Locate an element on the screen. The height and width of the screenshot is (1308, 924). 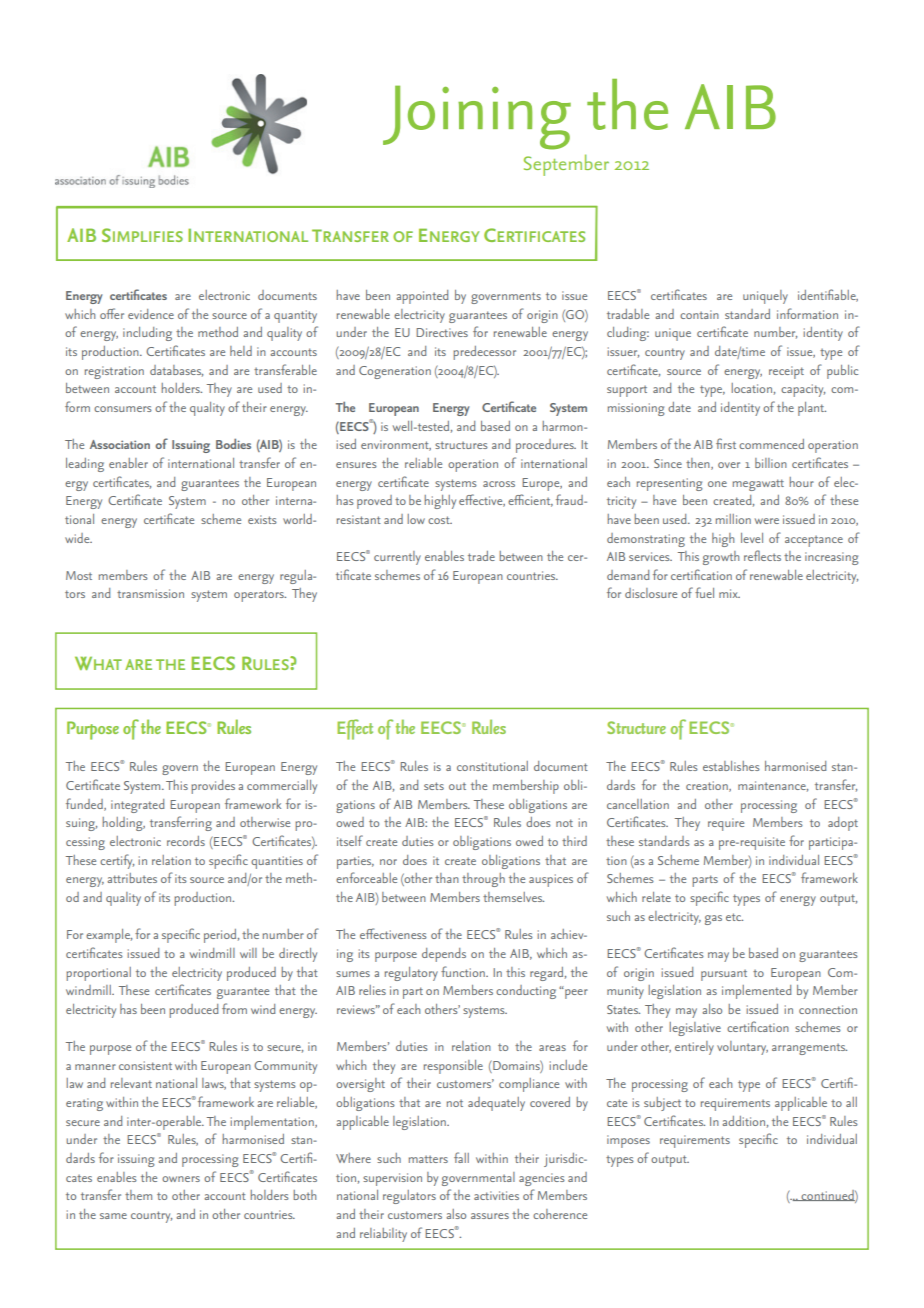
identifiable is located at coordinates (828, 295).
